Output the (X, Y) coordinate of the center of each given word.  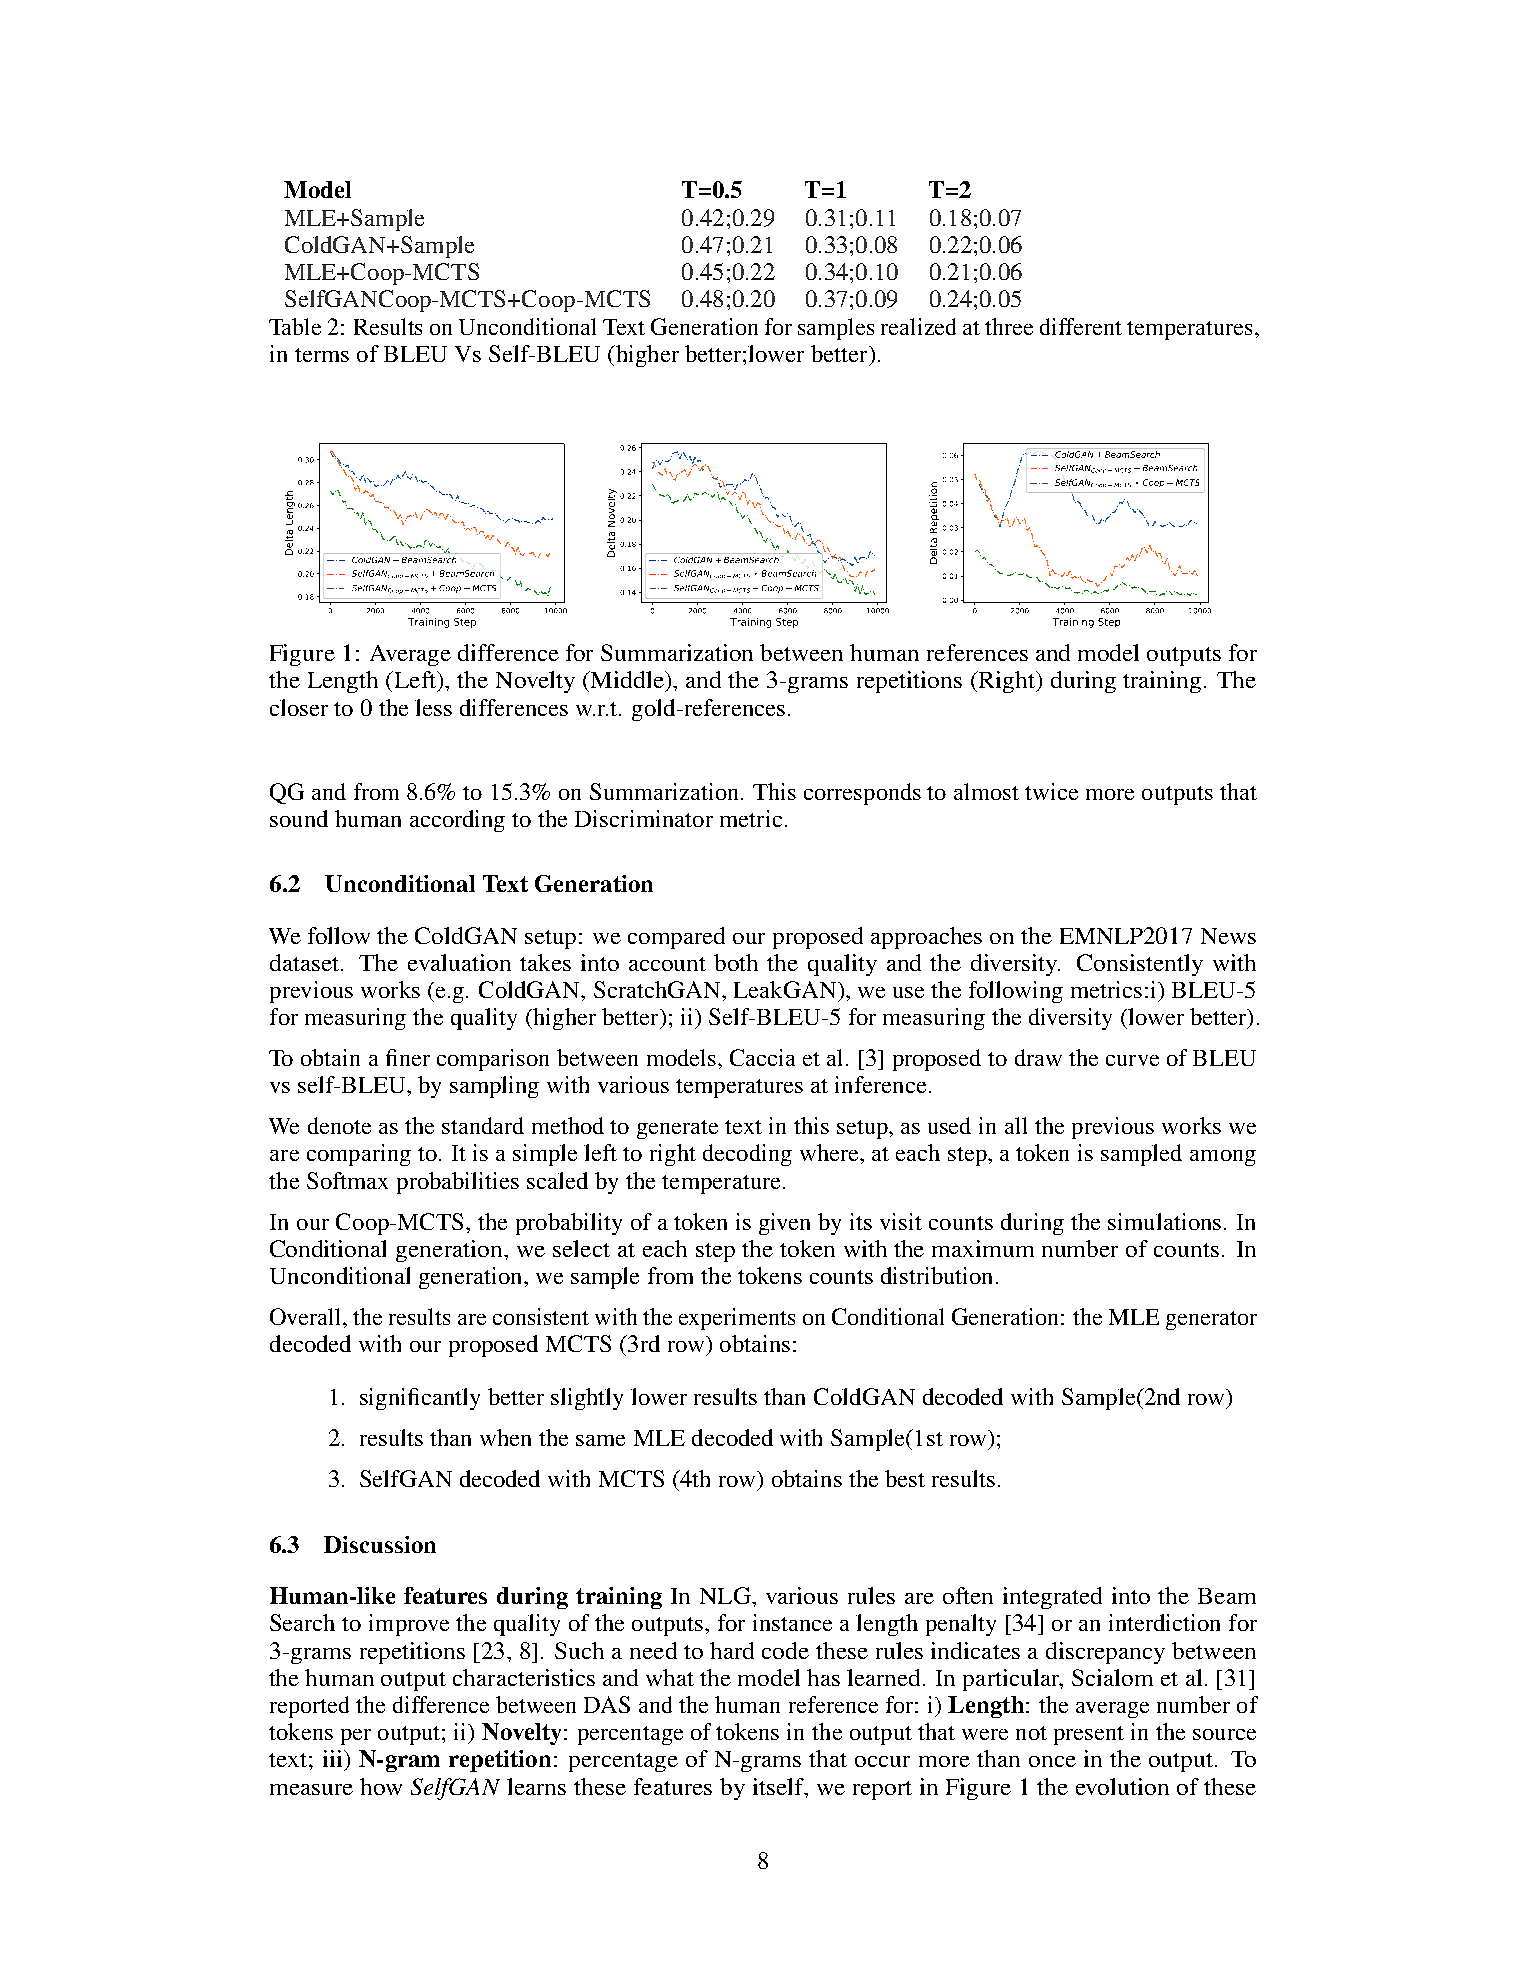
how (381, 1786)
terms (322, 355)
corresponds (862, 794)
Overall (307, 1316)
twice (1051, 791)
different (1081, 326)
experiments (737, 1319)
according (457, 821)
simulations (1164, 1221)
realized (918, 326)
